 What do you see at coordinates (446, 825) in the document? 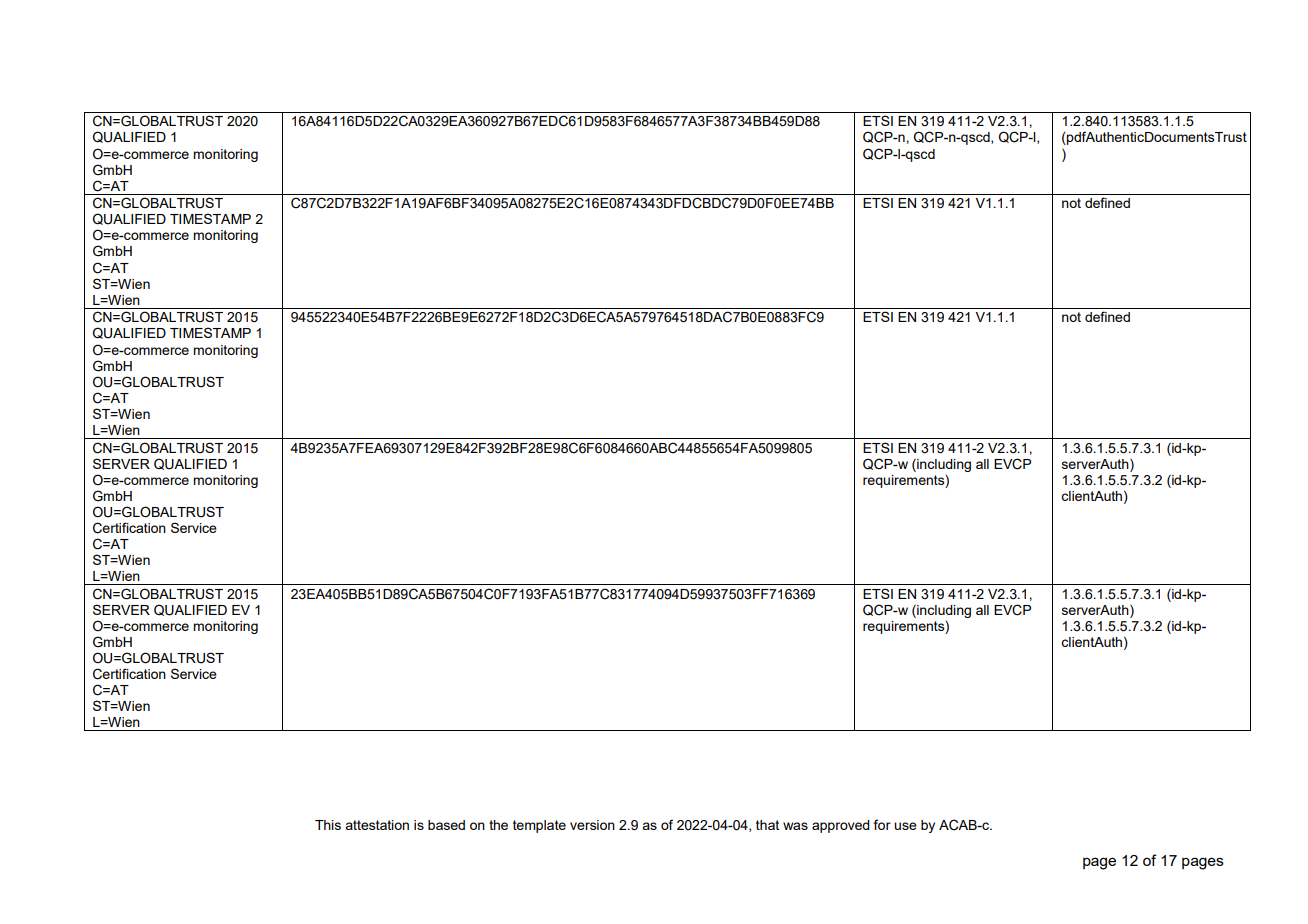
I see `based` at bounding box center [446, 825].
